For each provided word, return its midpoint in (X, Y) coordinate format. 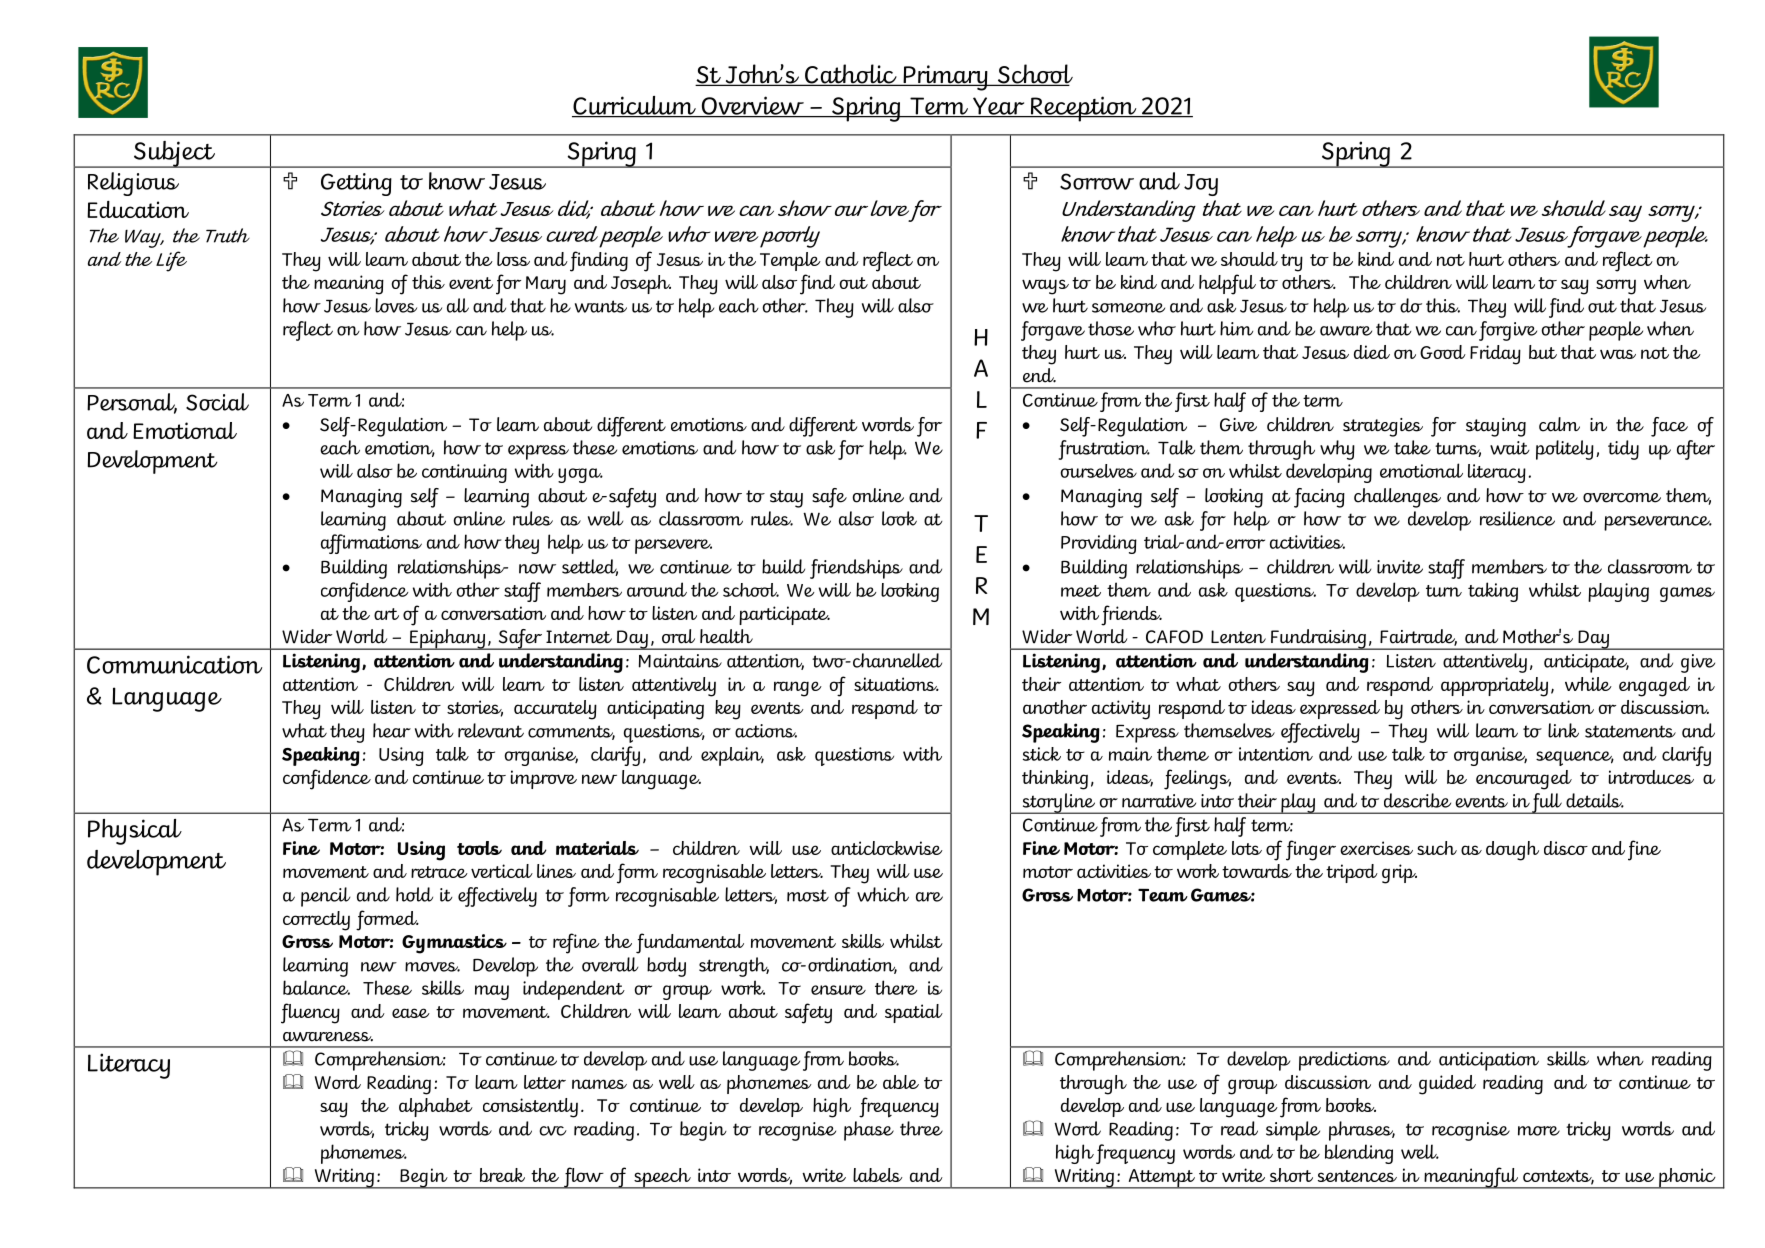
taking (1493, 592)
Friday (1495, 355)
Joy (1201, 185)
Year (999, 107)
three (921, 1128)
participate (784, 615)
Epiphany (447, 639)
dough (1512, 851)
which (883, 894)
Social (217, 402)
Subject (174, 154)
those (1111, 328)
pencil (325, 897)
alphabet (436, 1107)
